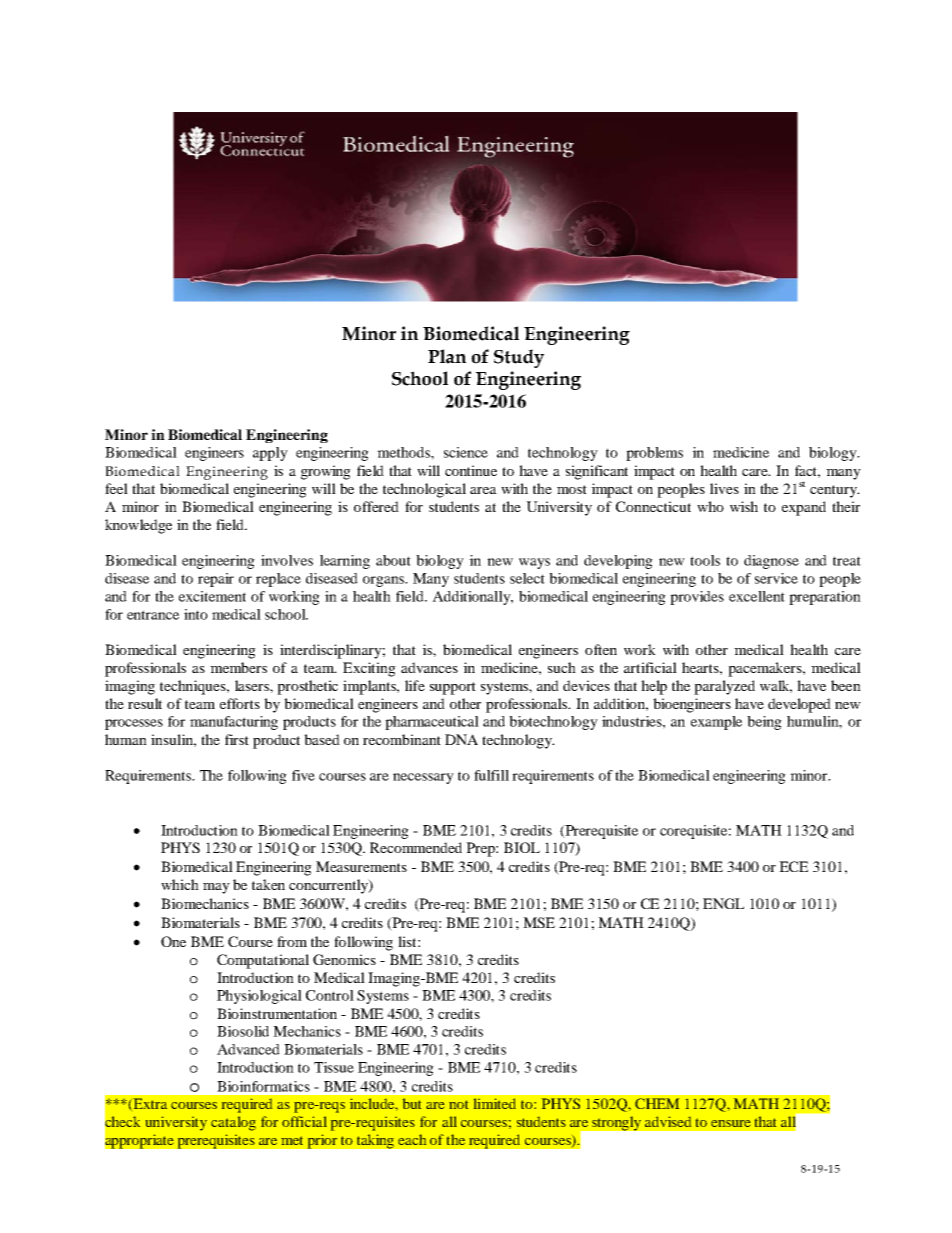 This screenshot has width=952, height=1233. What do you see at coordinates (757, 596) in the screenshot?
I see `excellent` at bounding box center [757, 596].
